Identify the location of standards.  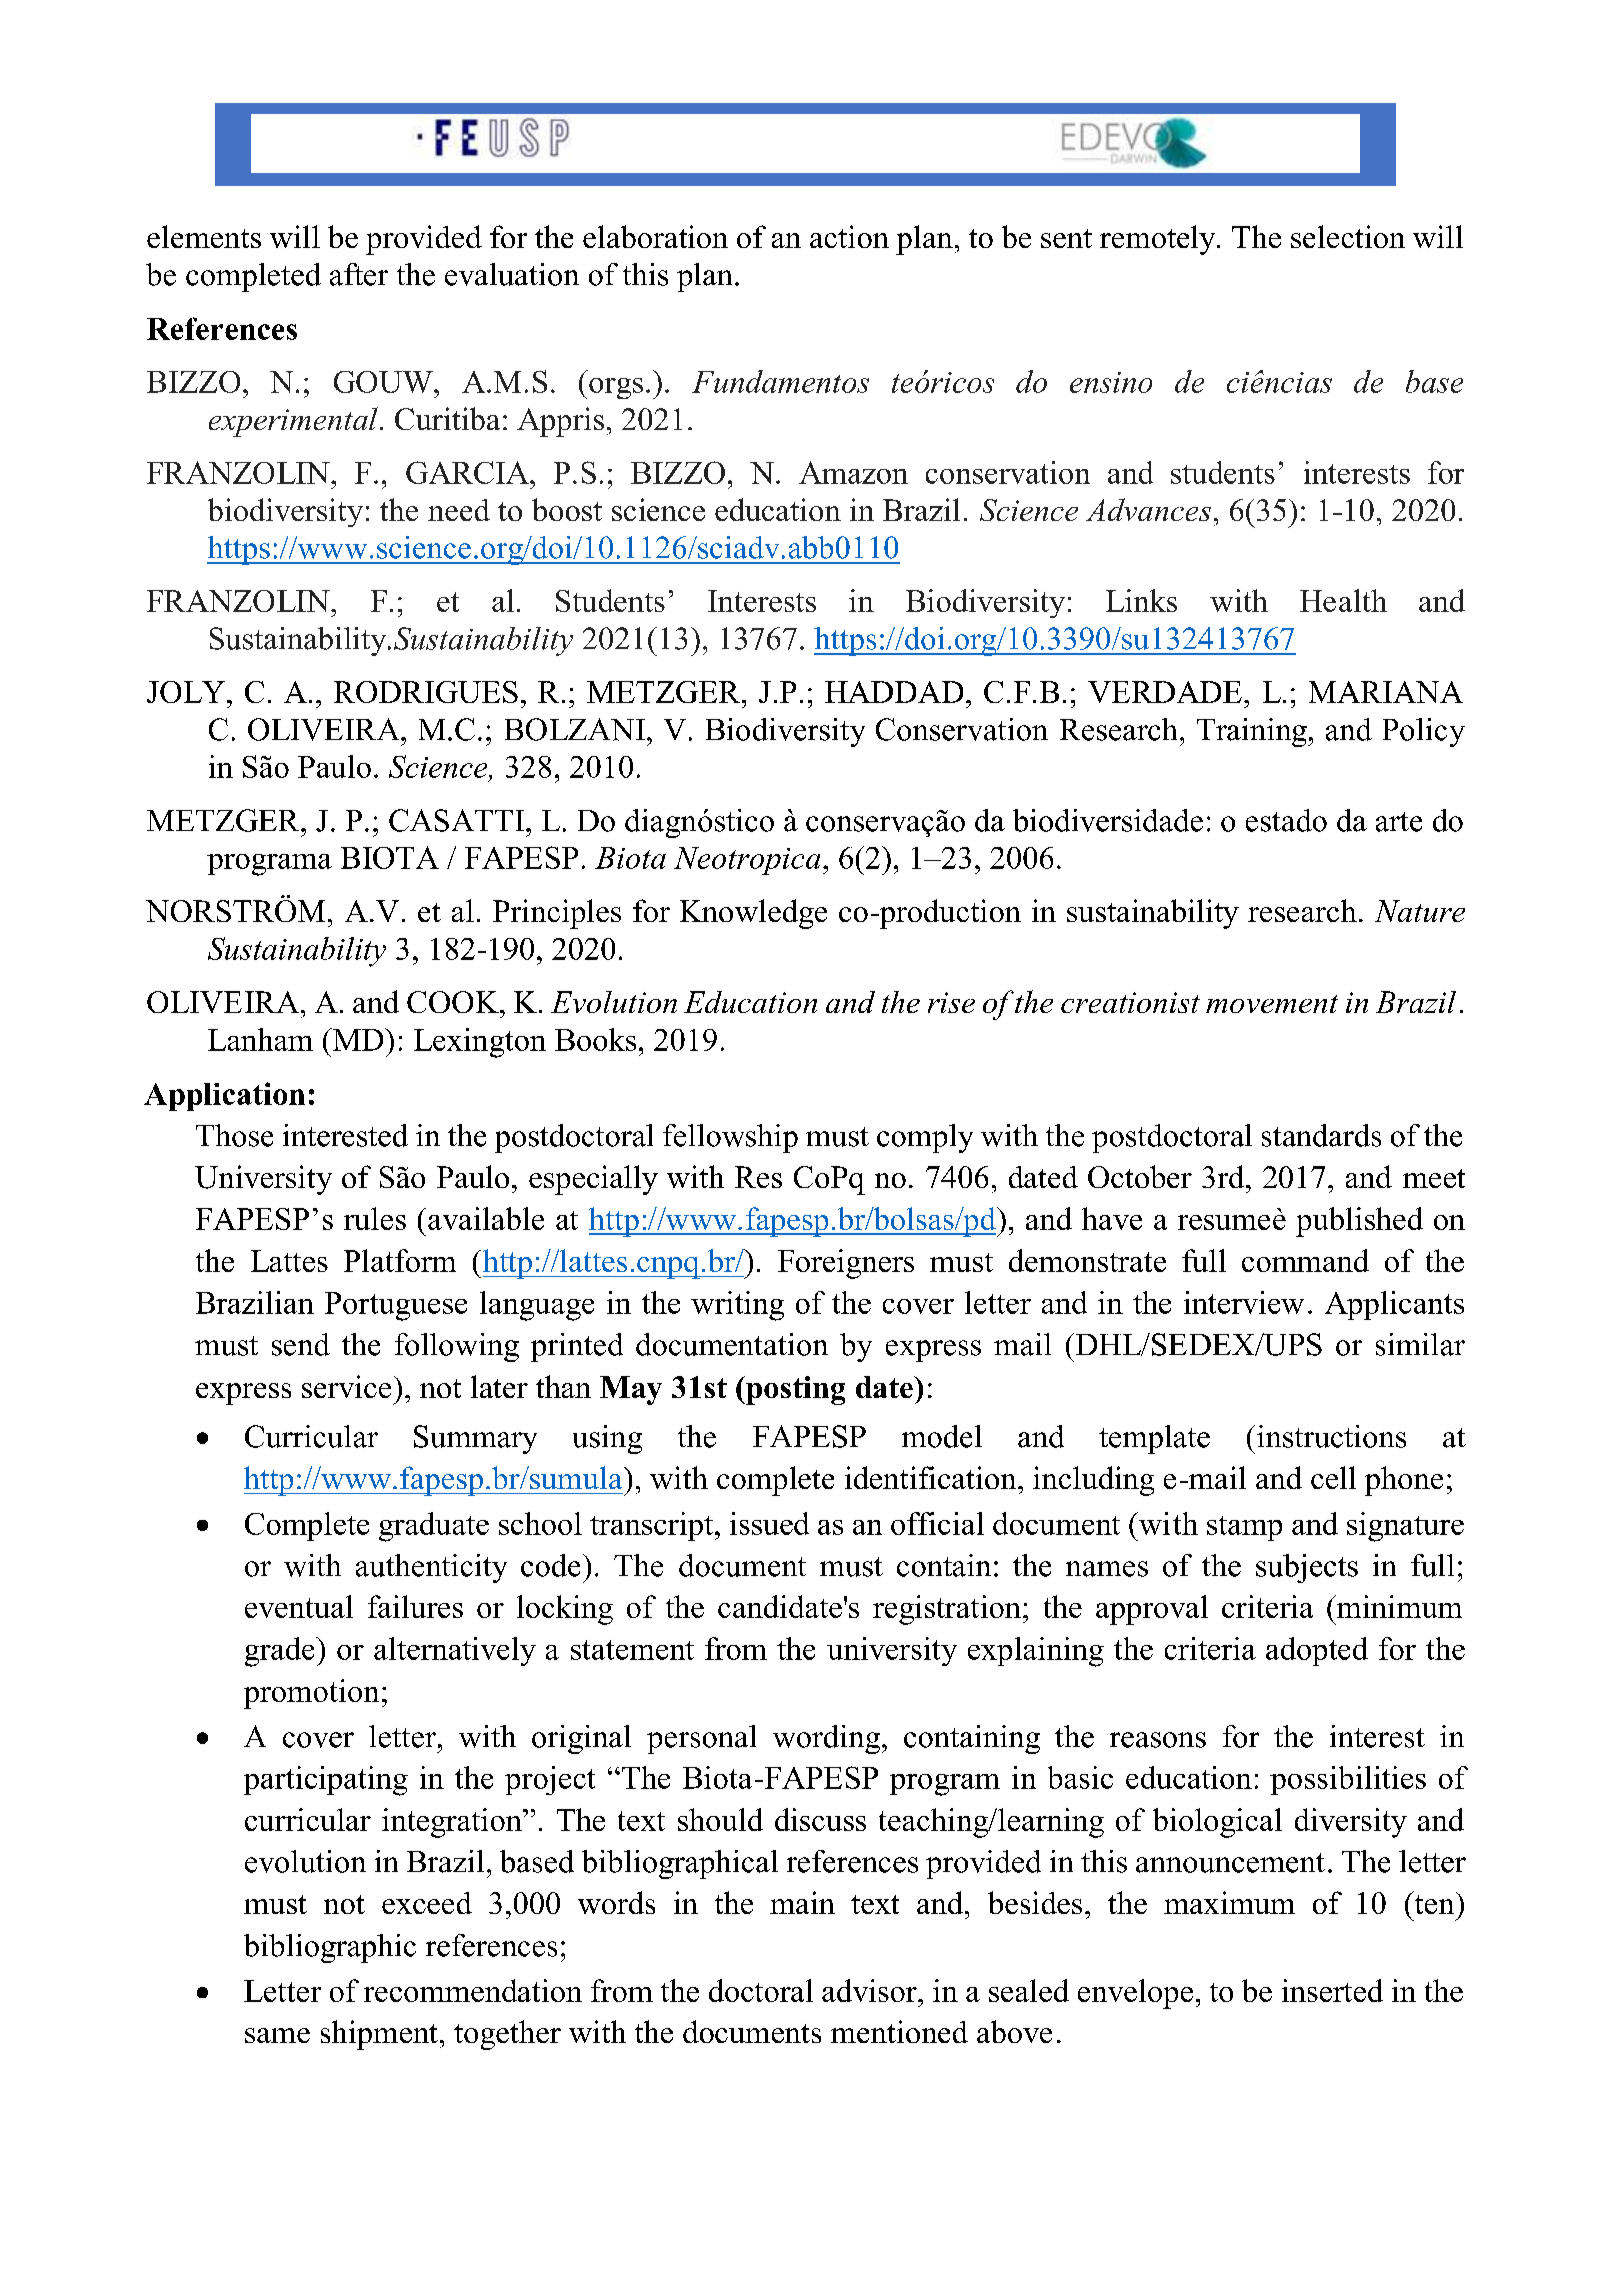
(1321, 1135).
